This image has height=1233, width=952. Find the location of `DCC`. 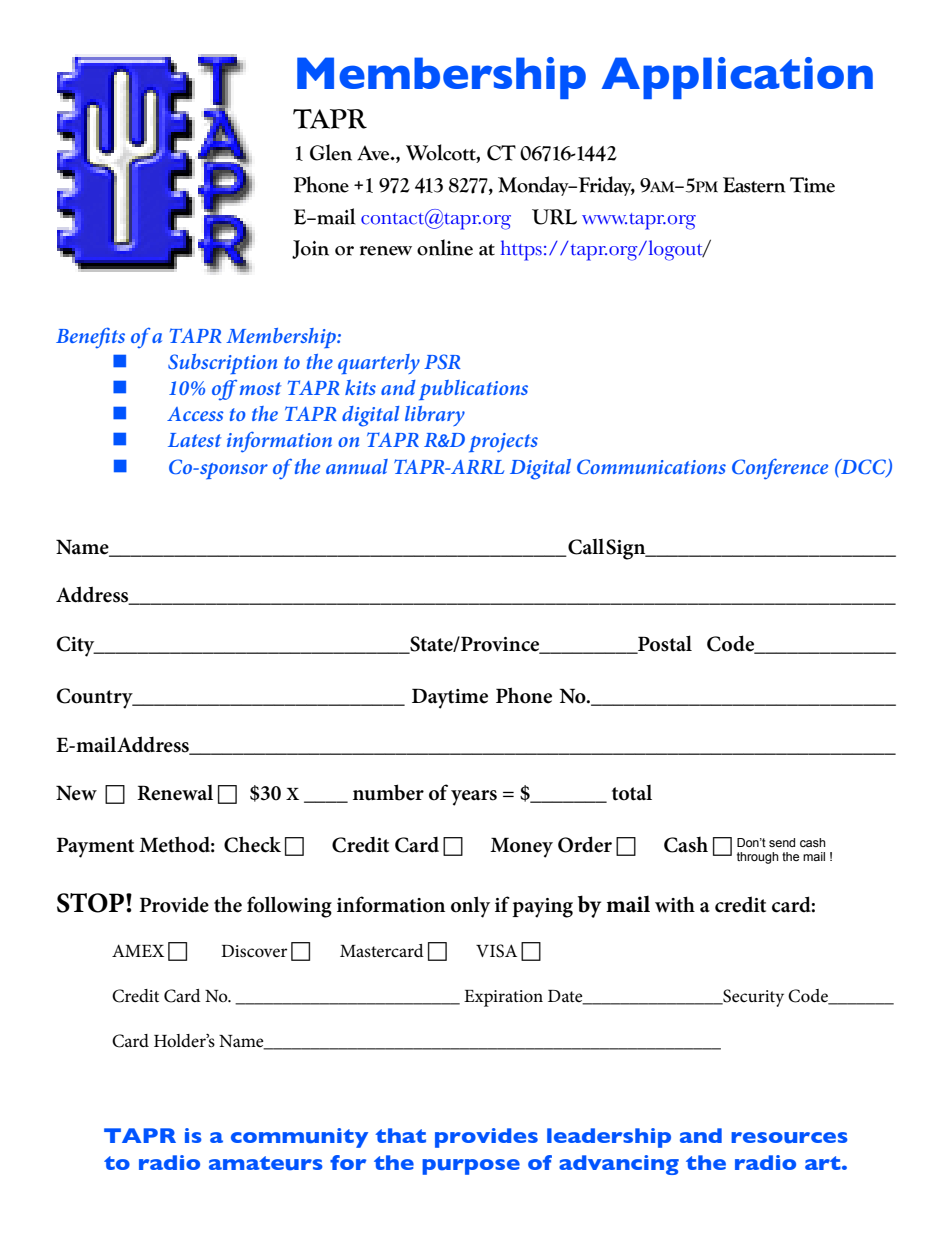

DCC is located at coordinates (863, 467).
